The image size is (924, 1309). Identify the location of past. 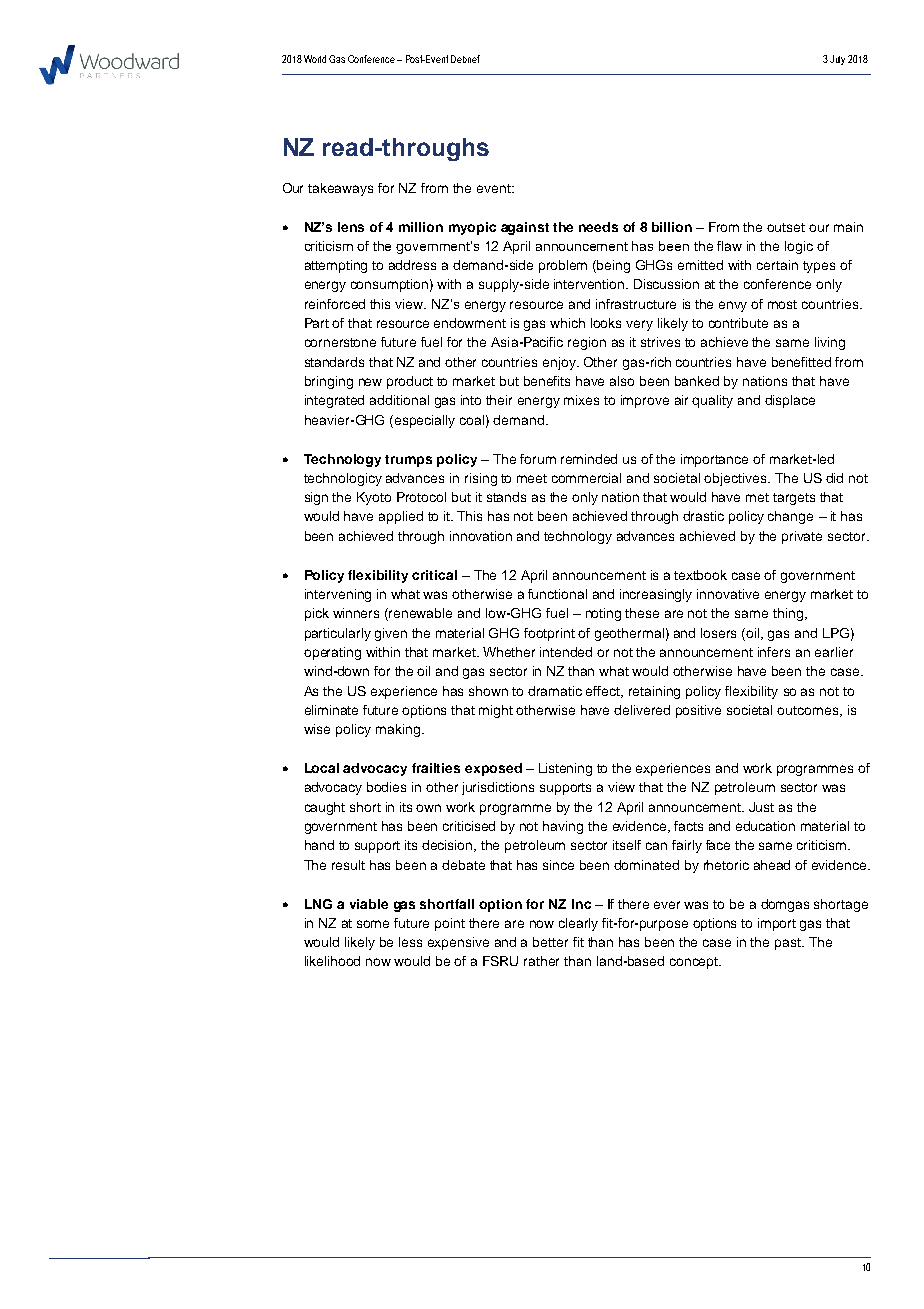
(789, 944).
